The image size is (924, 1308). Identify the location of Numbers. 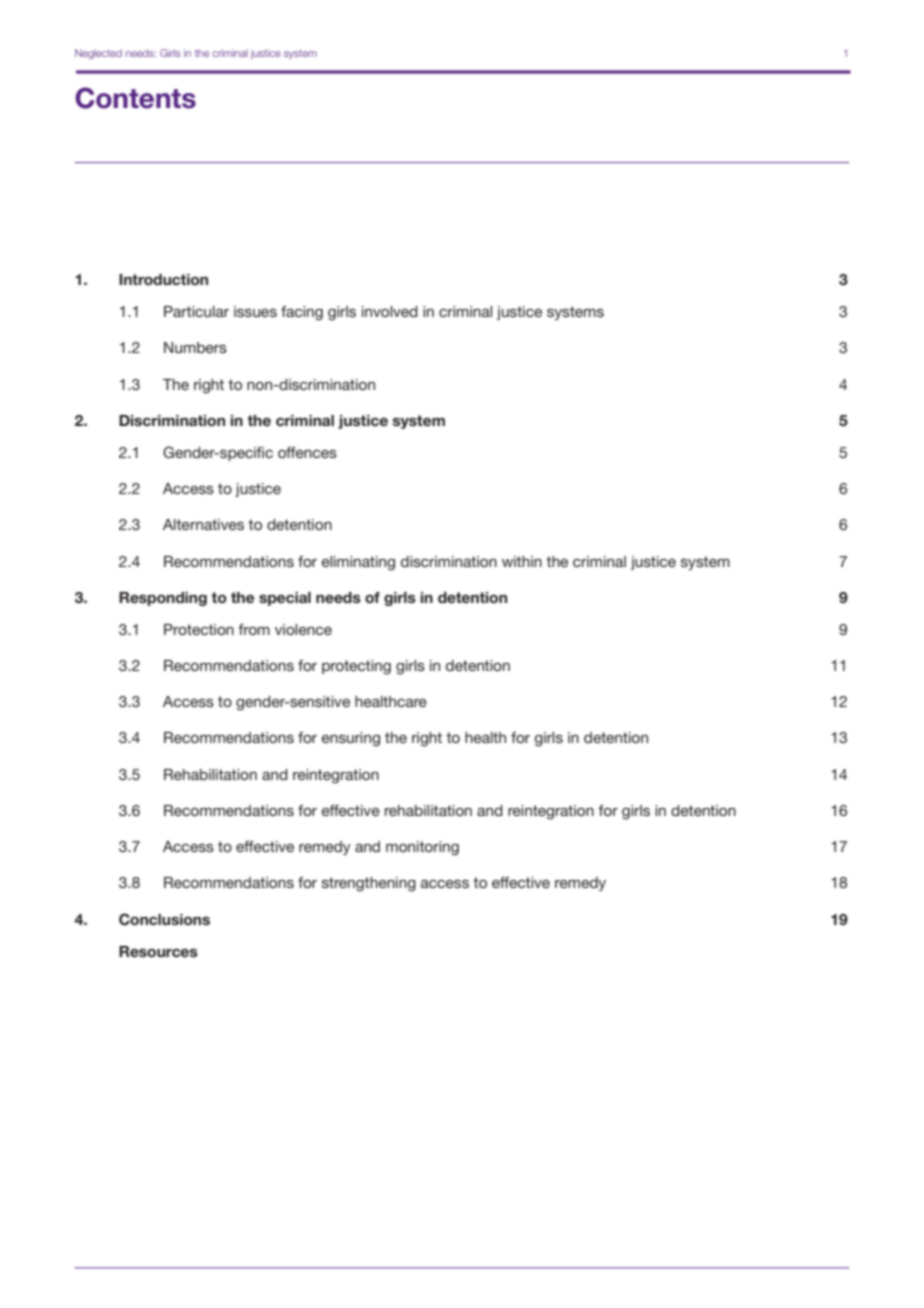
(195, 347).
